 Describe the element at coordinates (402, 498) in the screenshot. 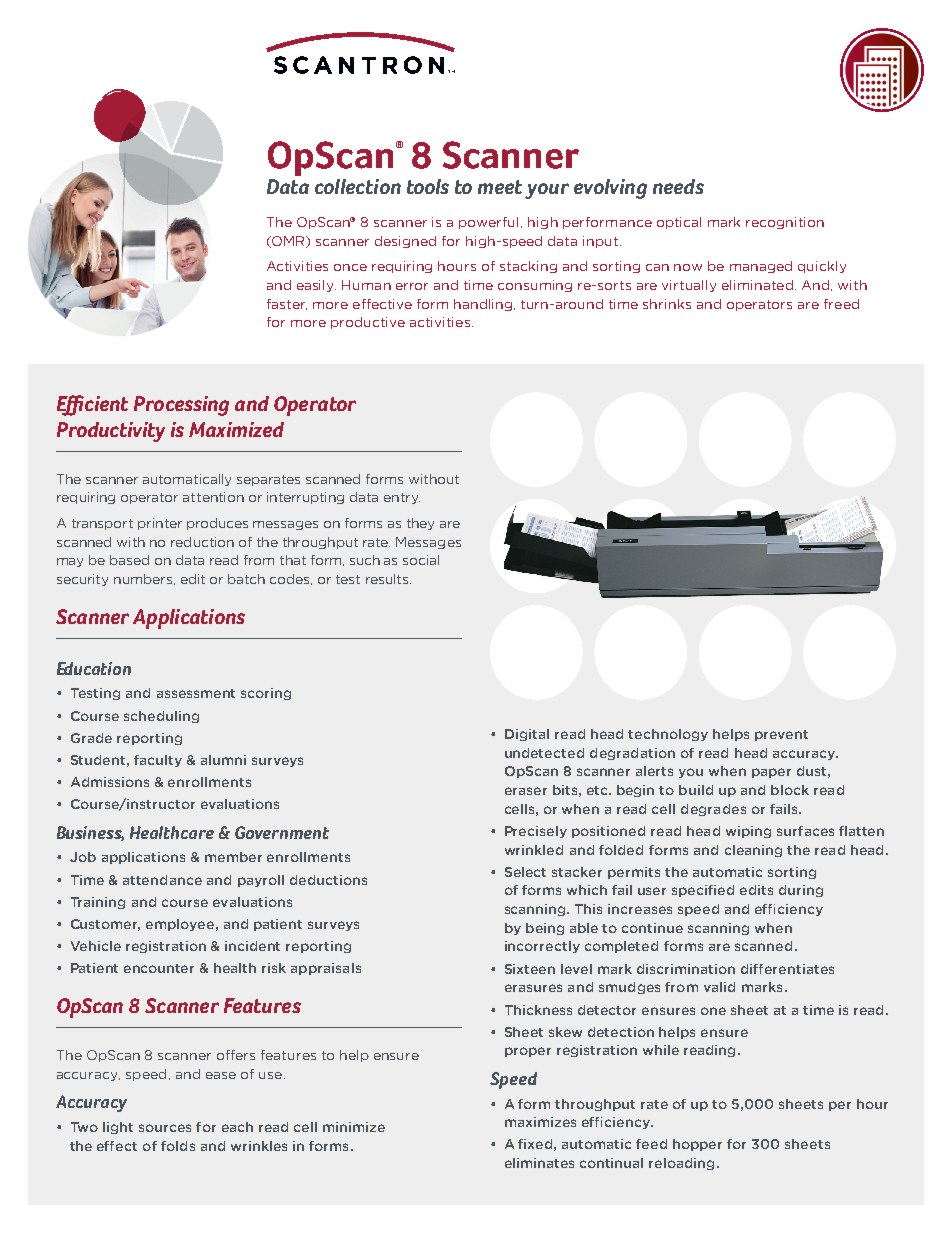

I see `entry` at that location.
